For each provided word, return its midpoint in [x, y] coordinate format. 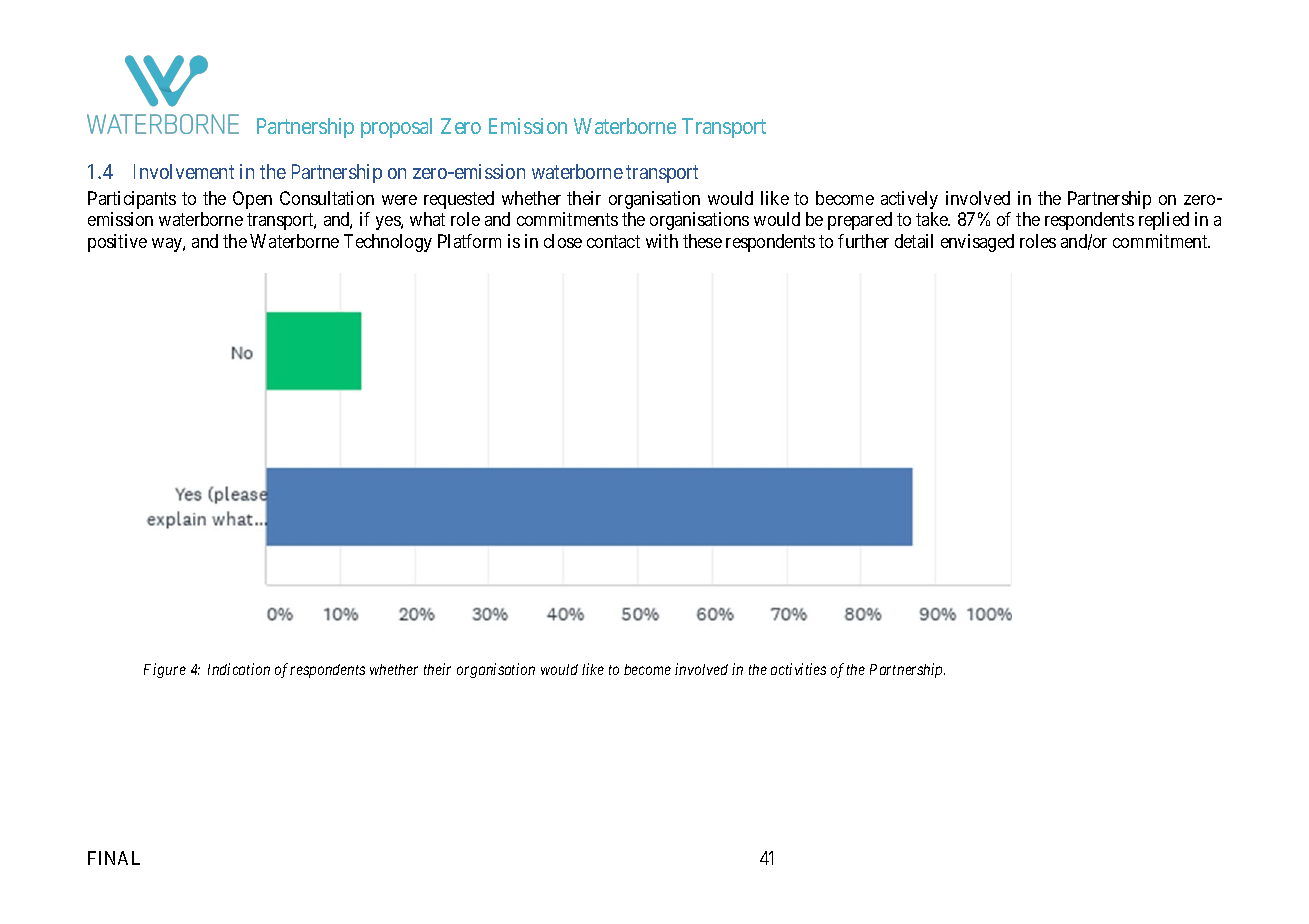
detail [914, 241]
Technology [388, 243]
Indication [239, 669]
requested [459, 200]
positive [117, 243]
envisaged [977, 243]
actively [909, 200]
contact [613, 241]
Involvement [184, 171]
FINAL [114, 858]
